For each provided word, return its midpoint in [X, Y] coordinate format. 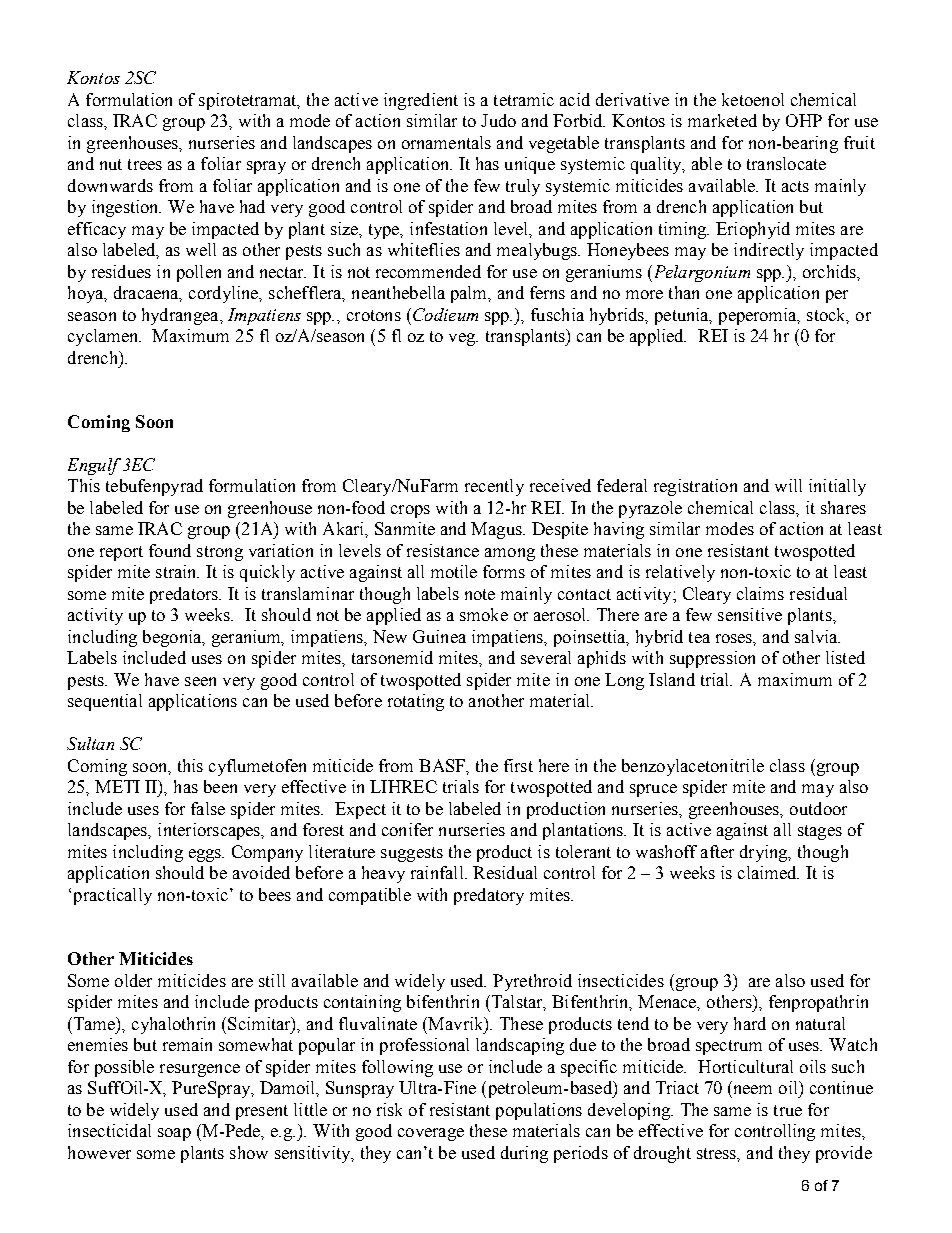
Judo [498, 120]
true [788, 1110]
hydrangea [181, 316]
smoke [484, 614]
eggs [206, 855]
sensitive [750, 614]
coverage [431, 1134]
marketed [722, 120]
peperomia [759, 316]
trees [145, 164]
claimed [768, 872]
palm [470, 294]
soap [174, 1134]
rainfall [438, 872]
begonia [173, 638]
